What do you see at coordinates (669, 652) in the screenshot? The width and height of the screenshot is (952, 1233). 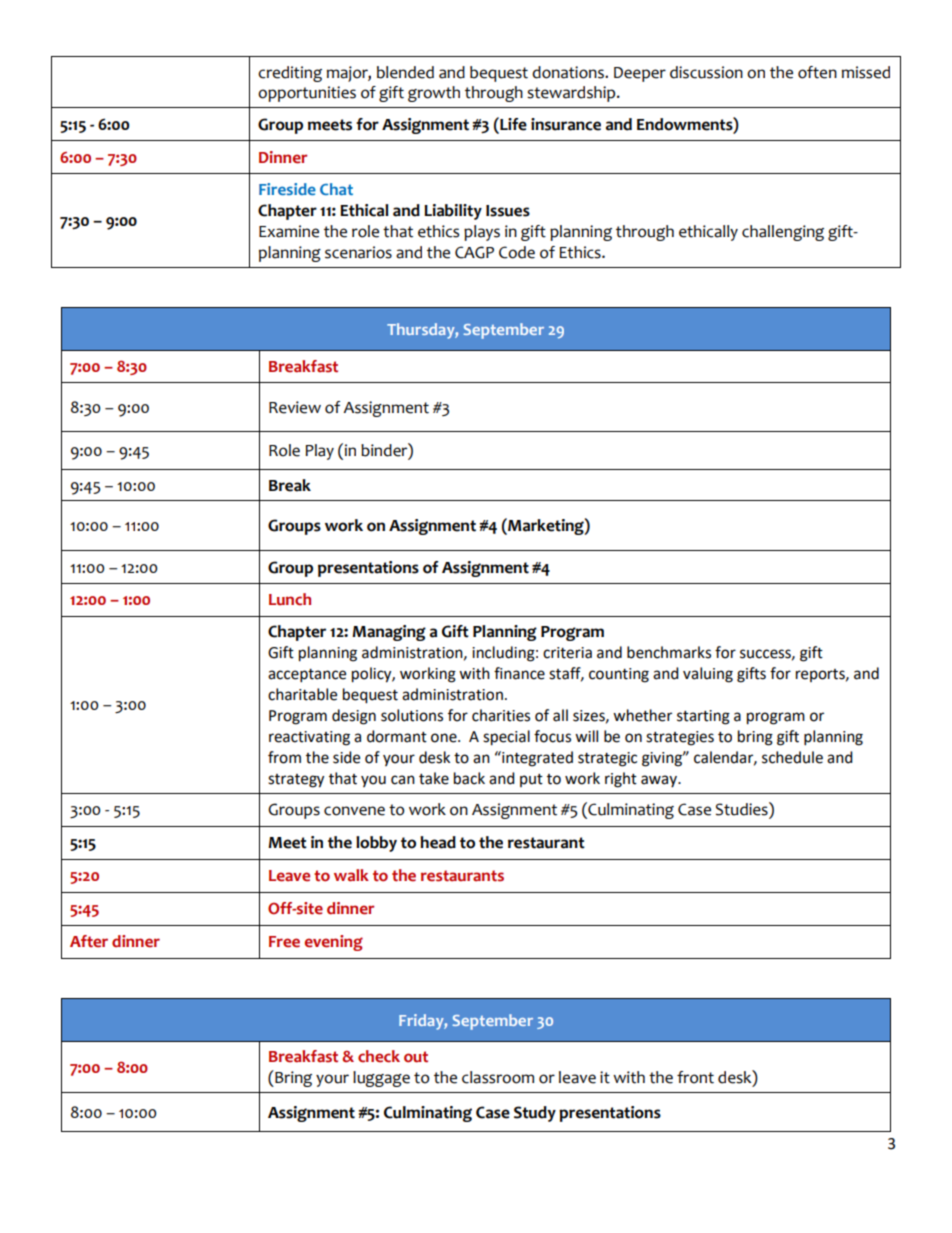 I see `benchmarks` at bounding box center [669, 652].
